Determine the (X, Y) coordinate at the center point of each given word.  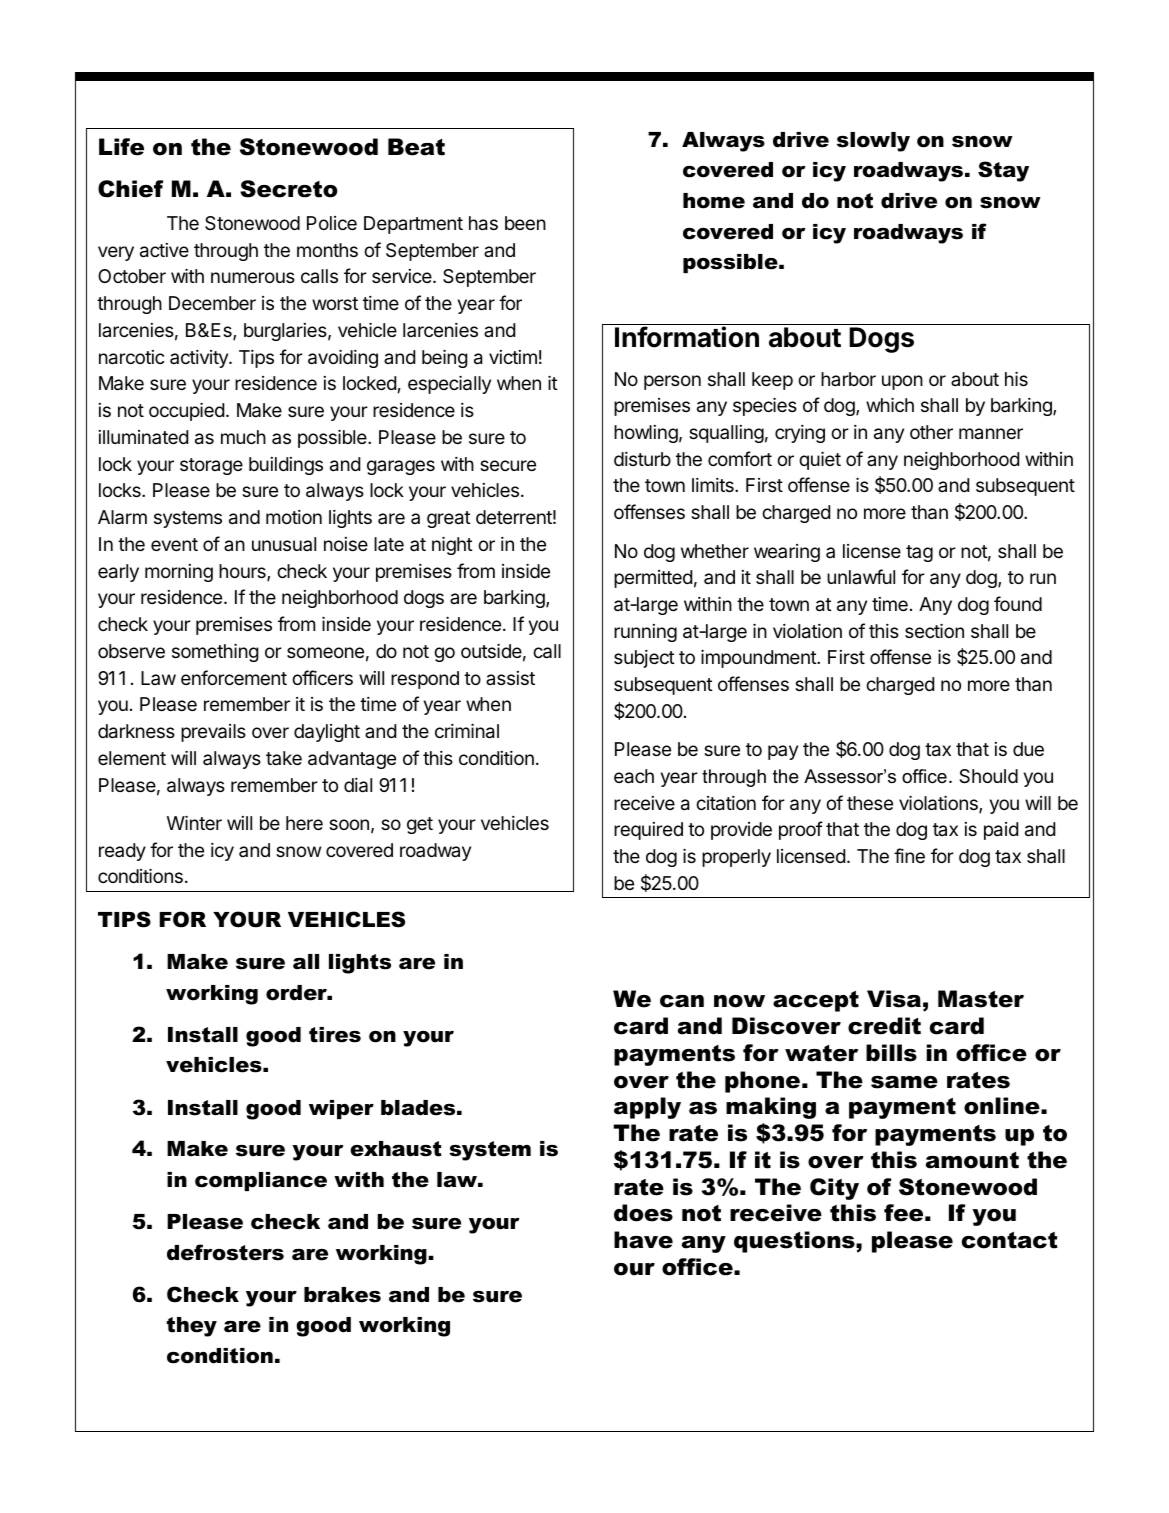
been (525, 223)
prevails (213, 733)
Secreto (288, 189)
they (192, 1327)
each (634, 776)
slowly (873, 142)
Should (988, 776)
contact (1010, 1240)
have (643, 1240)
